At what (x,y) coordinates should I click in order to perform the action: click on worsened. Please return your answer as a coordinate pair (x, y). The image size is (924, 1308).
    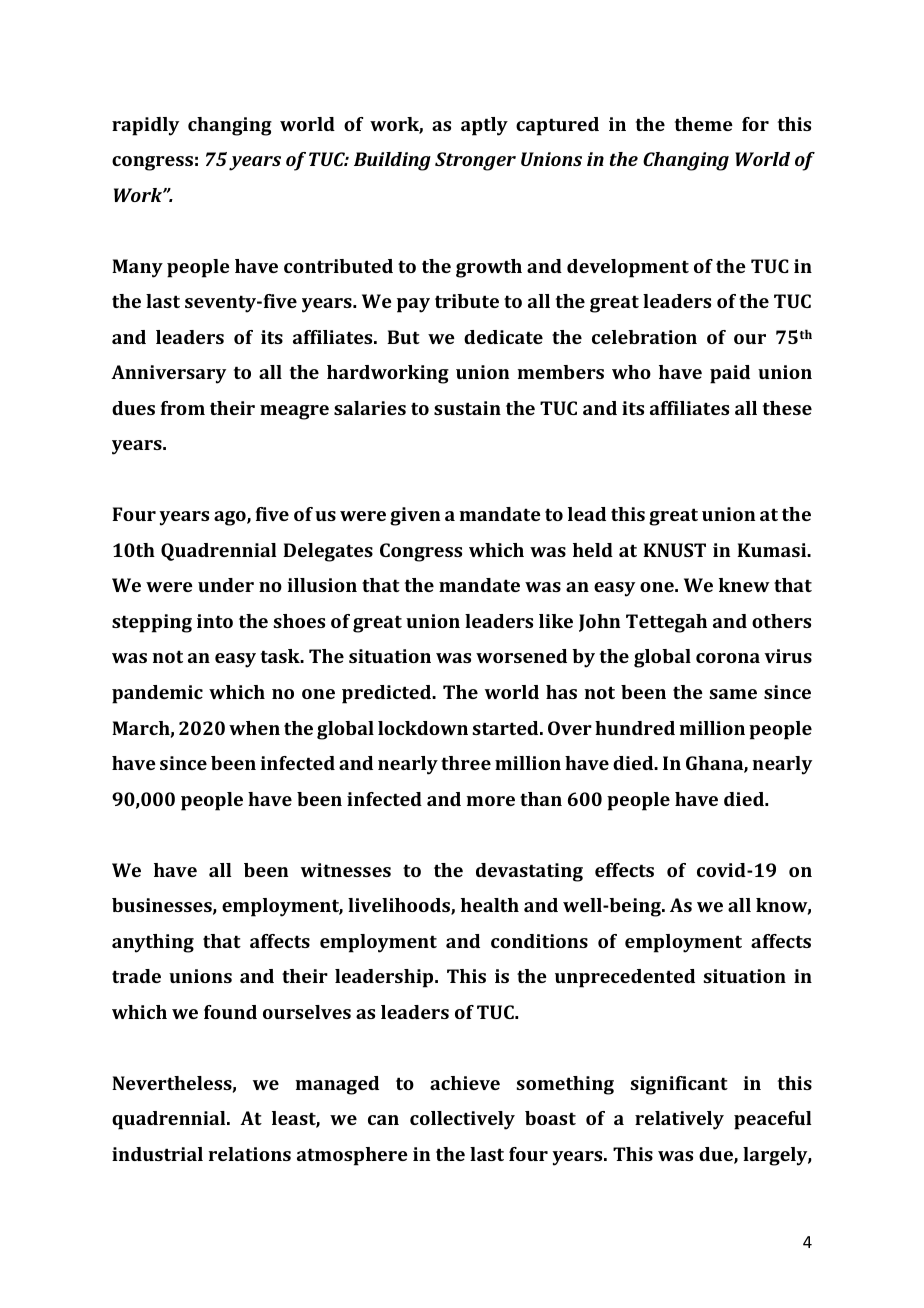
    Looking at the image, I should click on (521, 656).
